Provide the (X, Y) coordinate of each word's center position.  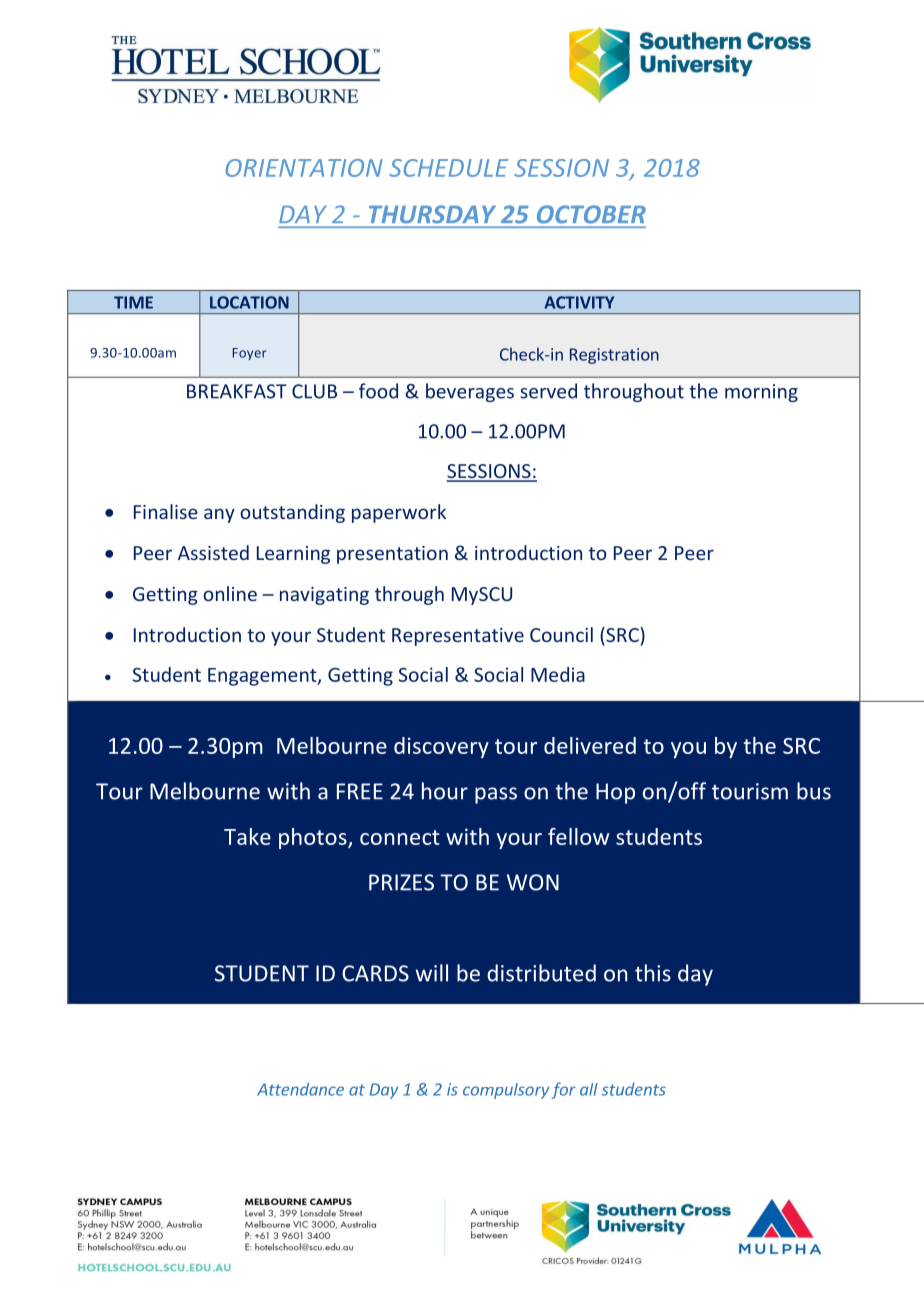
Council (561, 634)
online (230, 593)
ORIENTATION (304, 168)
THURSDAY (432, 214)
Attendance (300, 1089)
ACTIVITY (579, 302)
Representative (458, 637)
